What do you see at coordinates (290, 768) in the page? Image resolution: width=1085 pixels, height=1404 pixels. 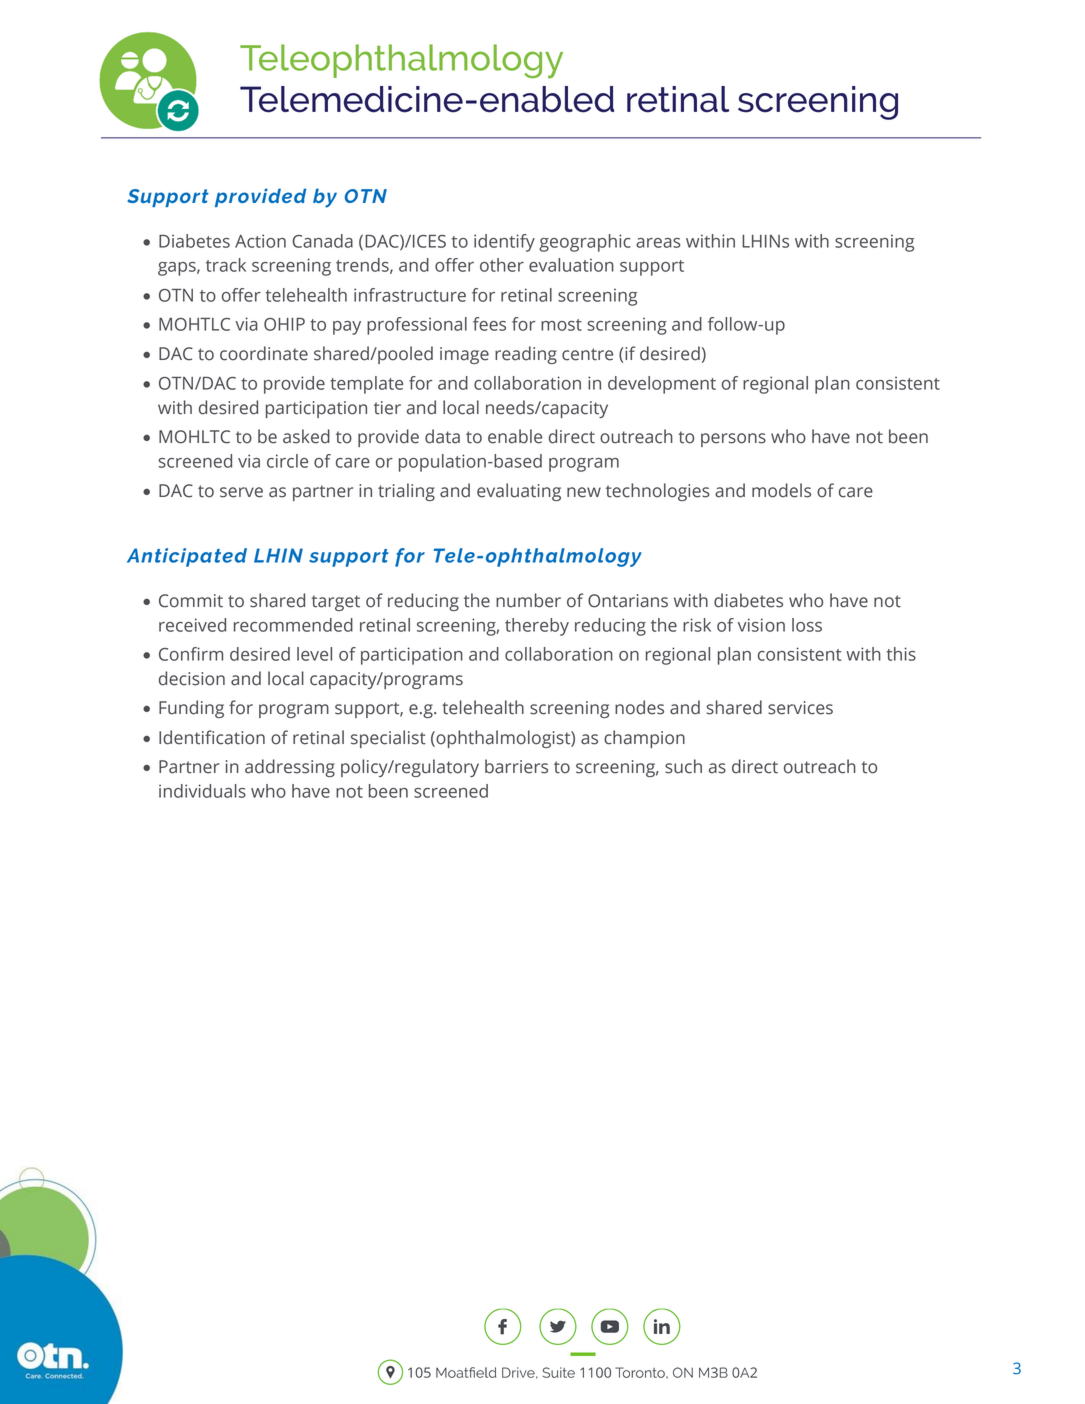 I see `addressing` at bounding box center [290, 768].
